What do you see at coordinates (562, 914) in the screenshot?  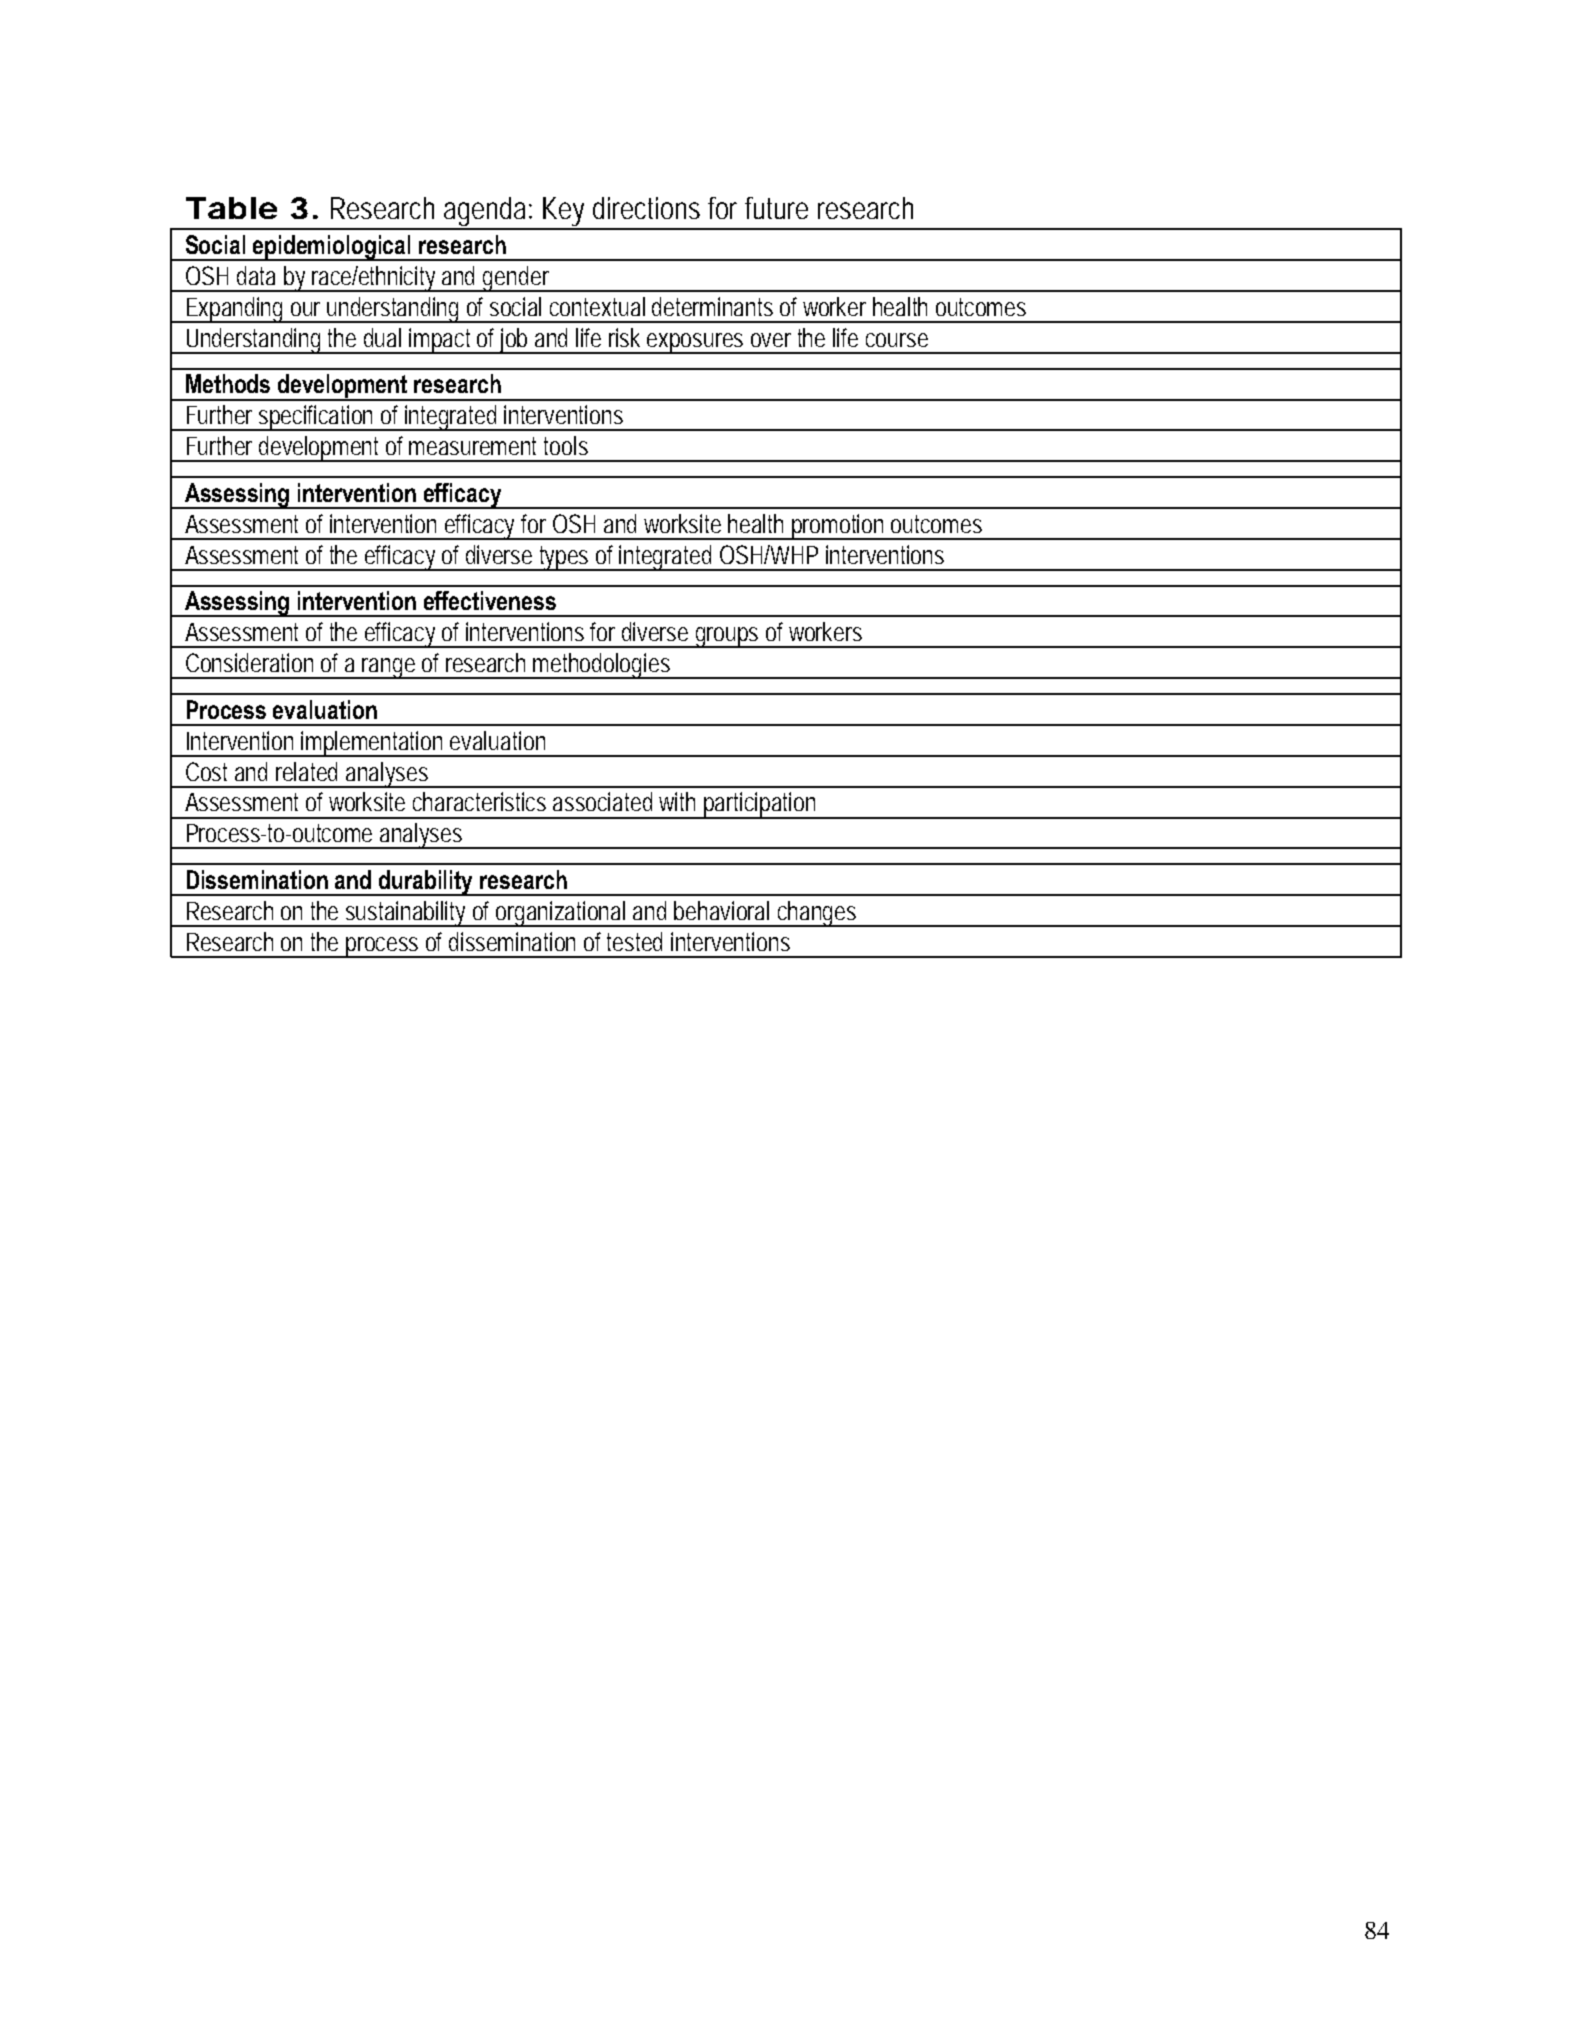 I see `organizational` at bounding box center [562, 914].
